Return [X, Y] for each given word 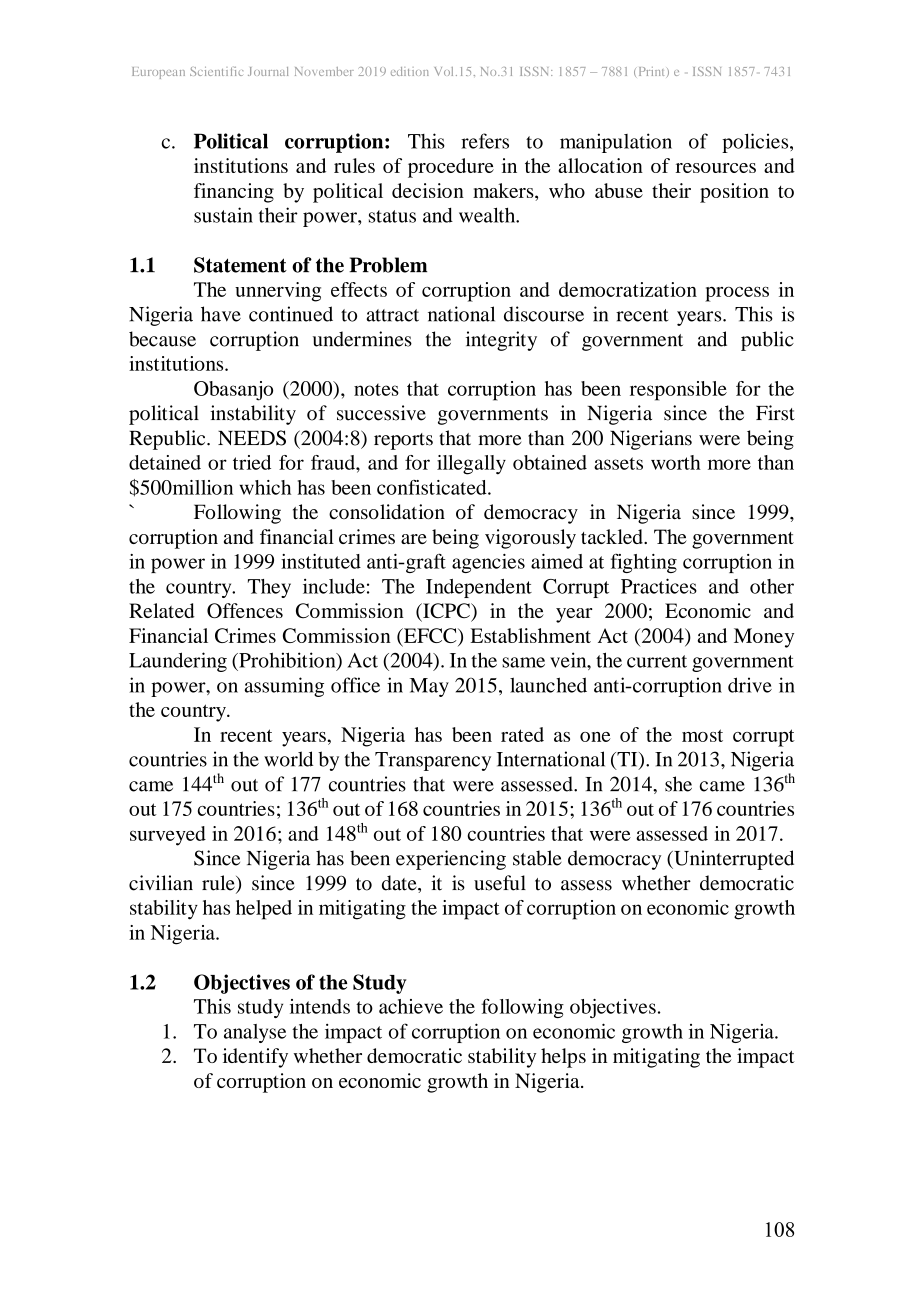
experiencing [451, 860]
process [737, 294]
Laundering [178, 662]
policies [756, 143]
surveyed [168, 836]
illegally [471, 465]
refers [485, 141]
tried [252, 462]
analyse [255, 1033]
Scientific [216, 71]
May [429, 687]
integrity [501, 341]
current [657, 661]
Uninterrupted [733, 860]
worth [676, 462]
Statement [240, 265]
